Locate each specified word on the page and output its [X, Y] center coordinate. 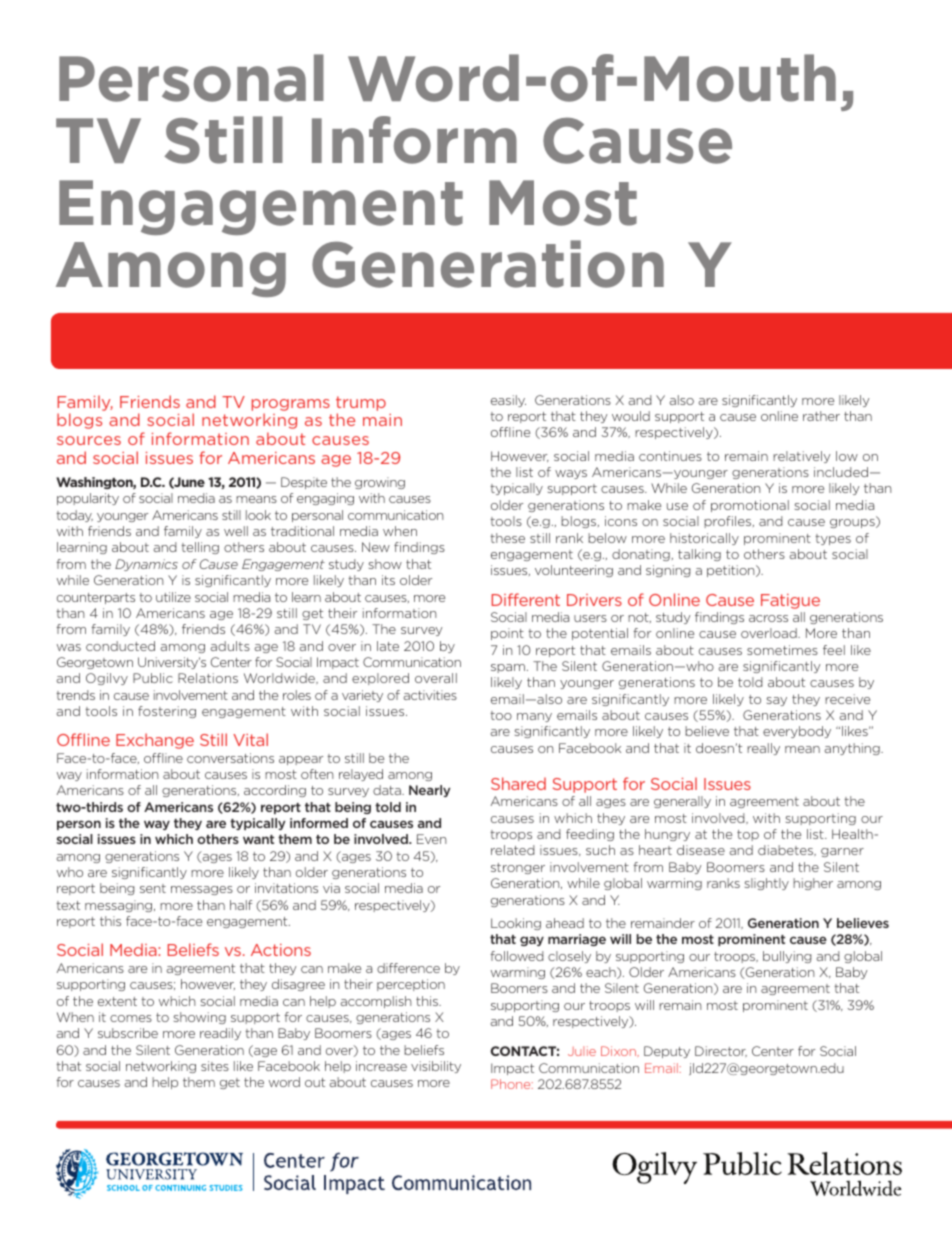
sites [215, 1066]
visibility [436, 1067]
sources [89, 440]
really [763, 749]
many [534, 717]
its [388, 580]
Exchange [155, 741]
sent [153, 888]
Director [721, 1051]
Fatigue [790, 601]
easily [508, 401]
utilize [173, 597]
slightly [767, 884]
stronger [518, 868]
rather [821, 416]
